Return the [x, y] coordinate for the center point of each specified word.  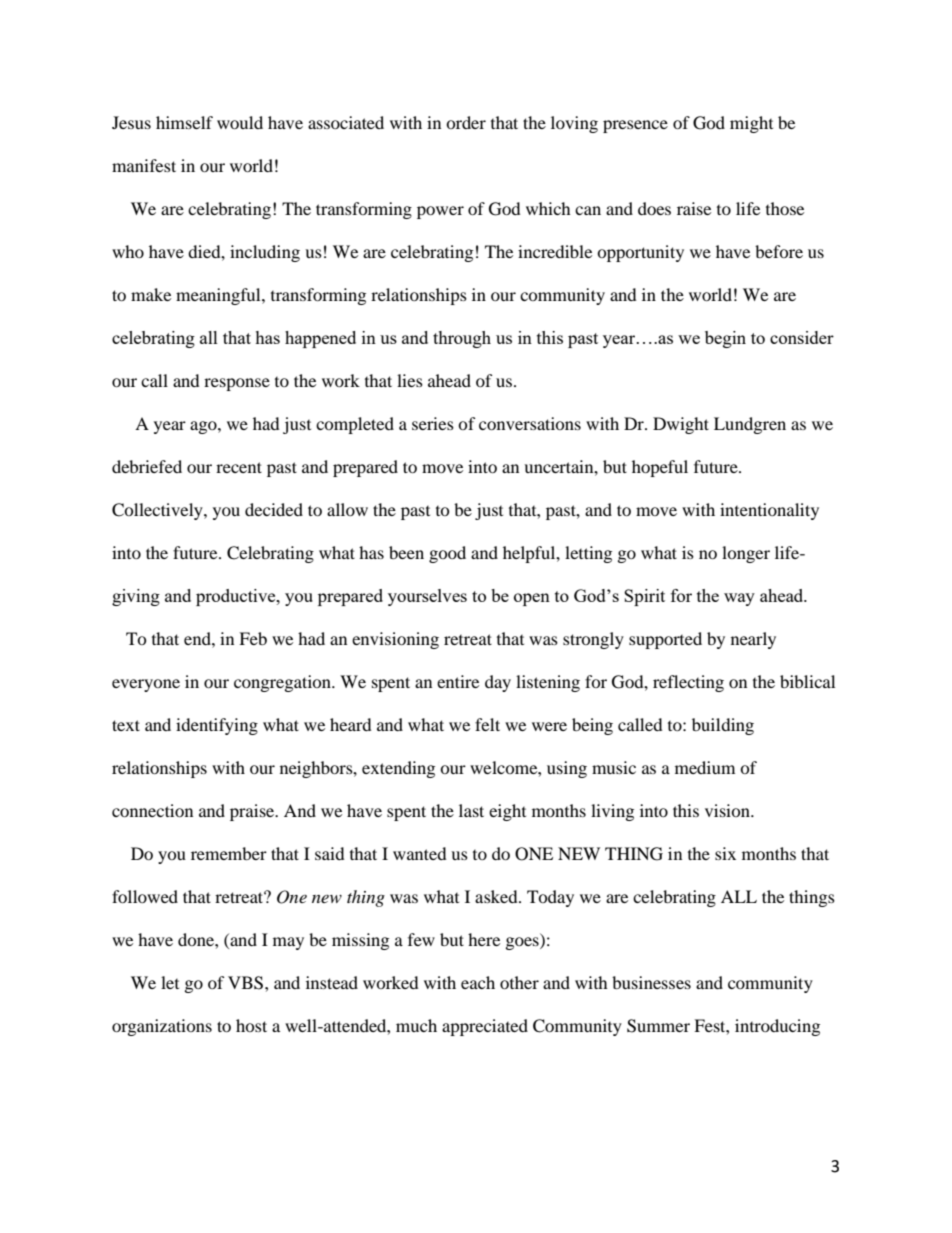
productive [237, 597]
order [466, 122]
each [478, 982]
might [751, 124]
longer [746, 554]
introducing [777, 1027]
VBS [247, 983]
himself [184, 122]
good [447, 554]
